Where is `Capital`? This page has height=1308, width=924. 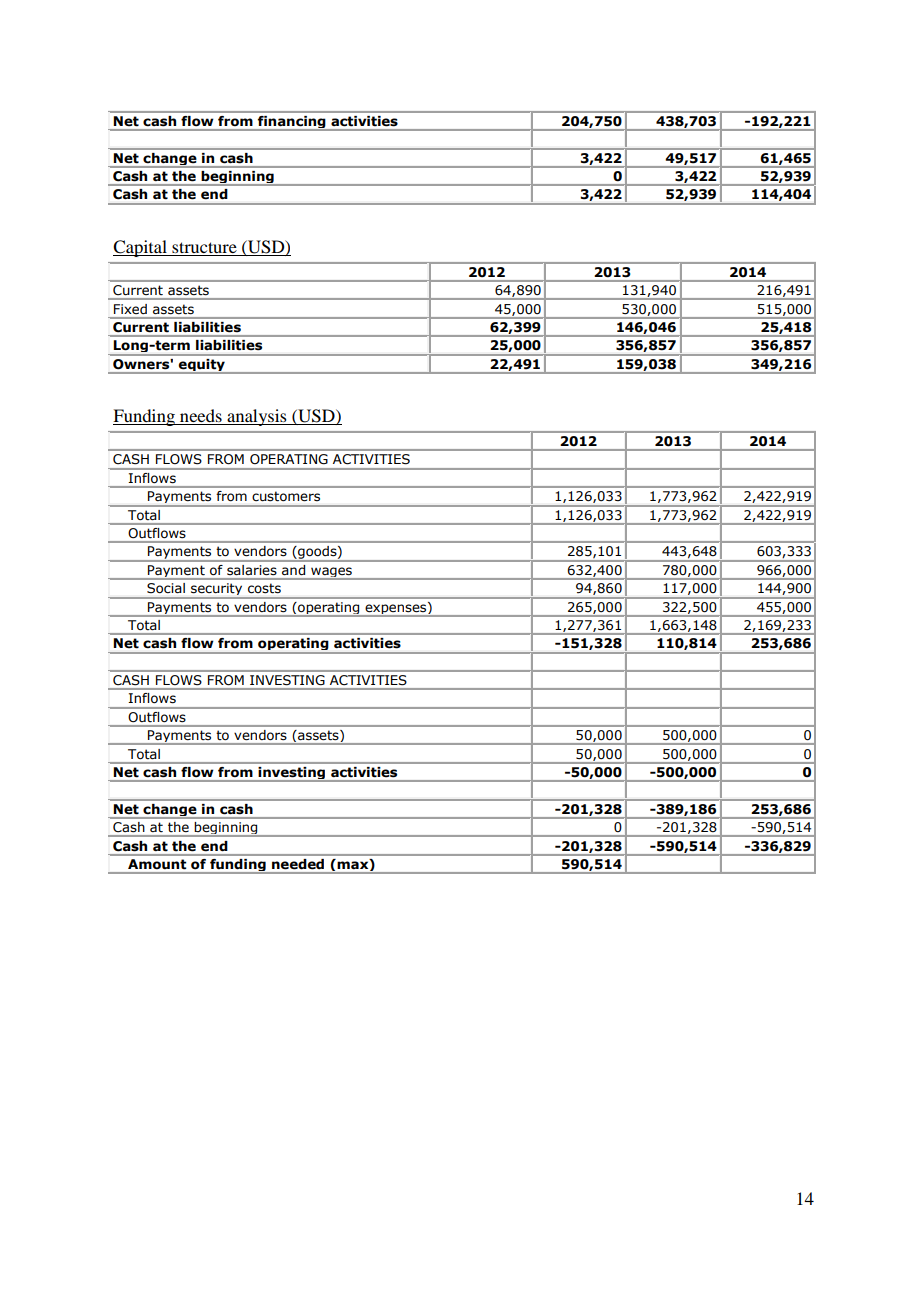 Capital is located at coordinates (141, 248).
